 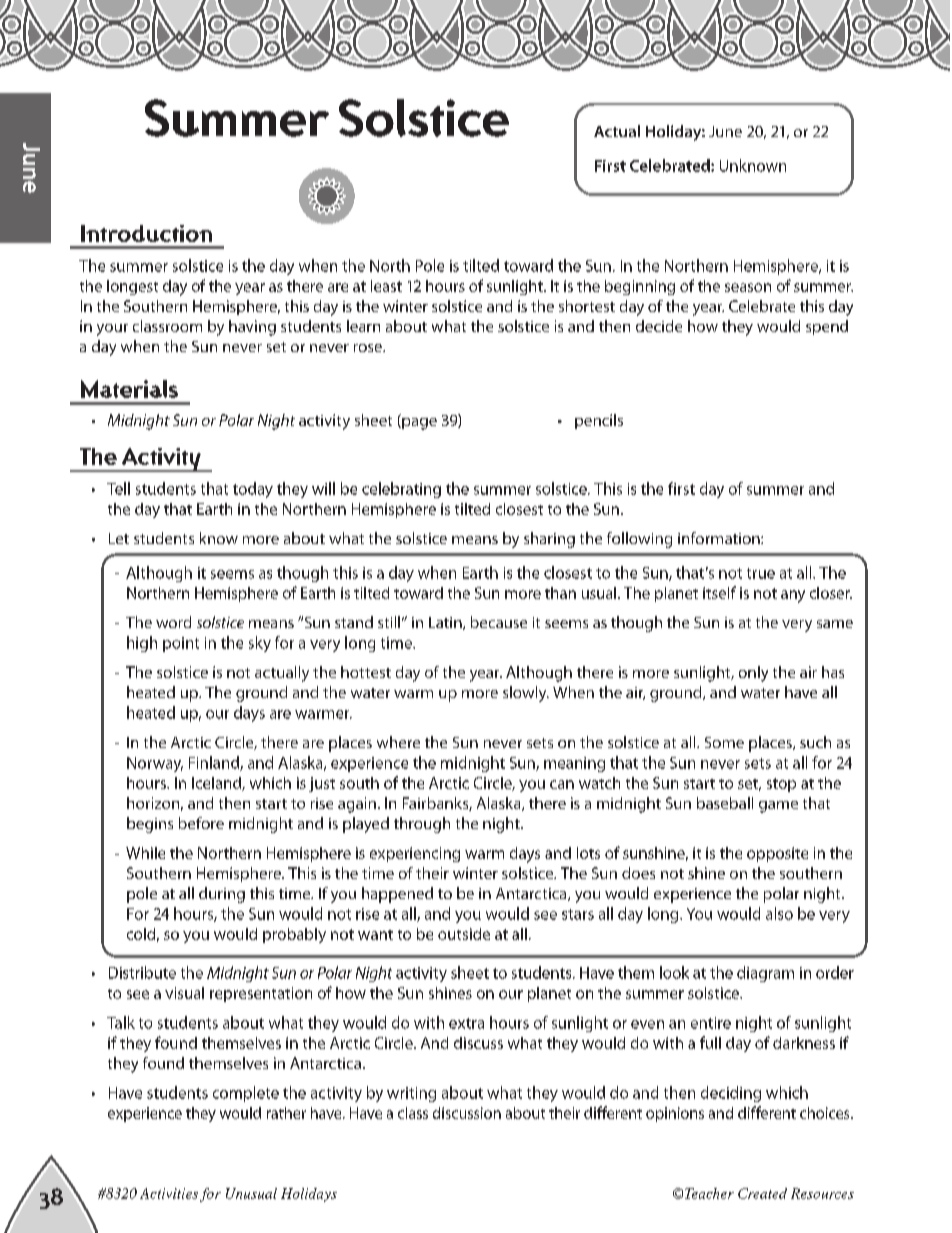 I want to click on least, so click(x=386, y=286).
